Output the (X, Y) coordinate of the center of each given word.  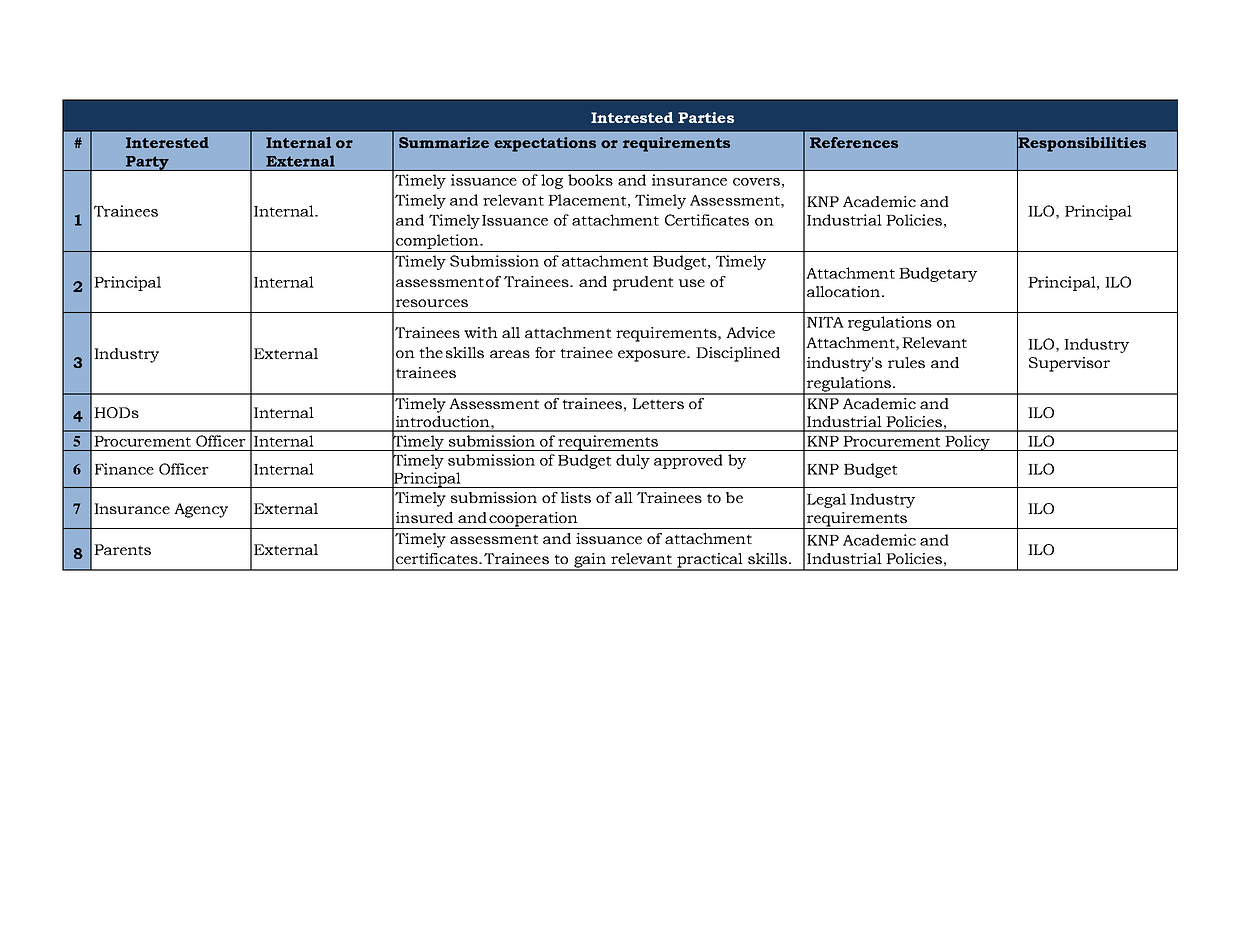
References (854, 142)
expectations (545, 144)
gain (590, 561)
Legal (826, 500)
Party (147, 163)
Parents (122, 549)
